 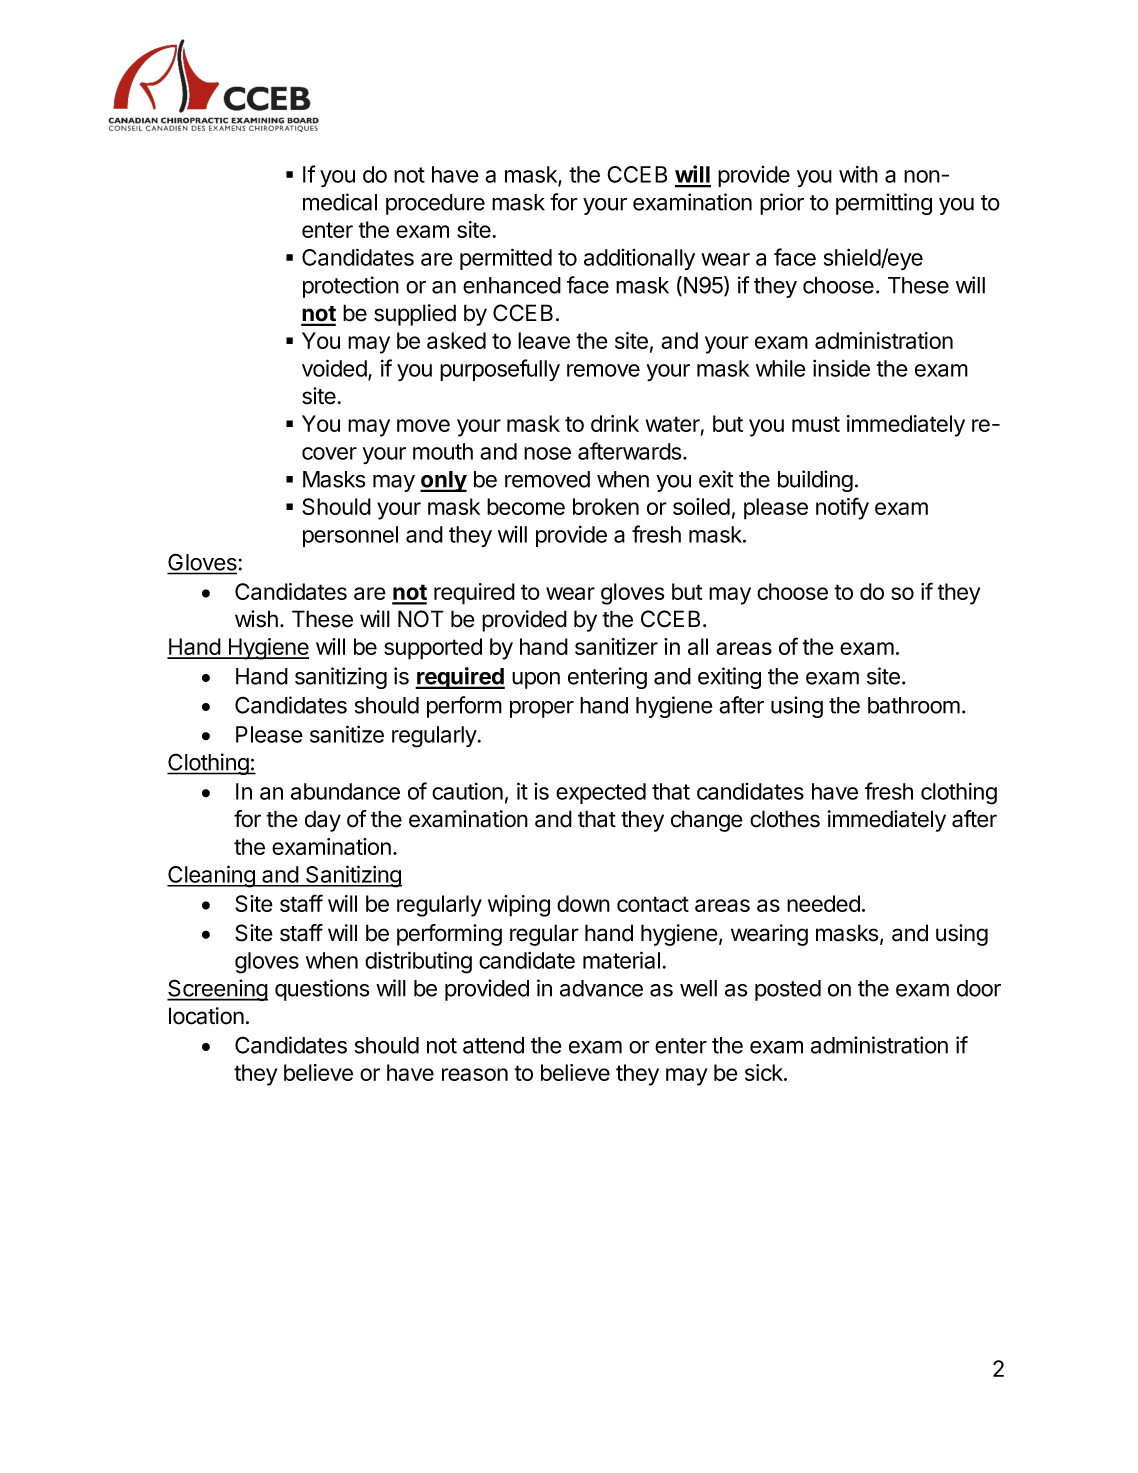 I want to click on questions, so click(x=322, y=990).
